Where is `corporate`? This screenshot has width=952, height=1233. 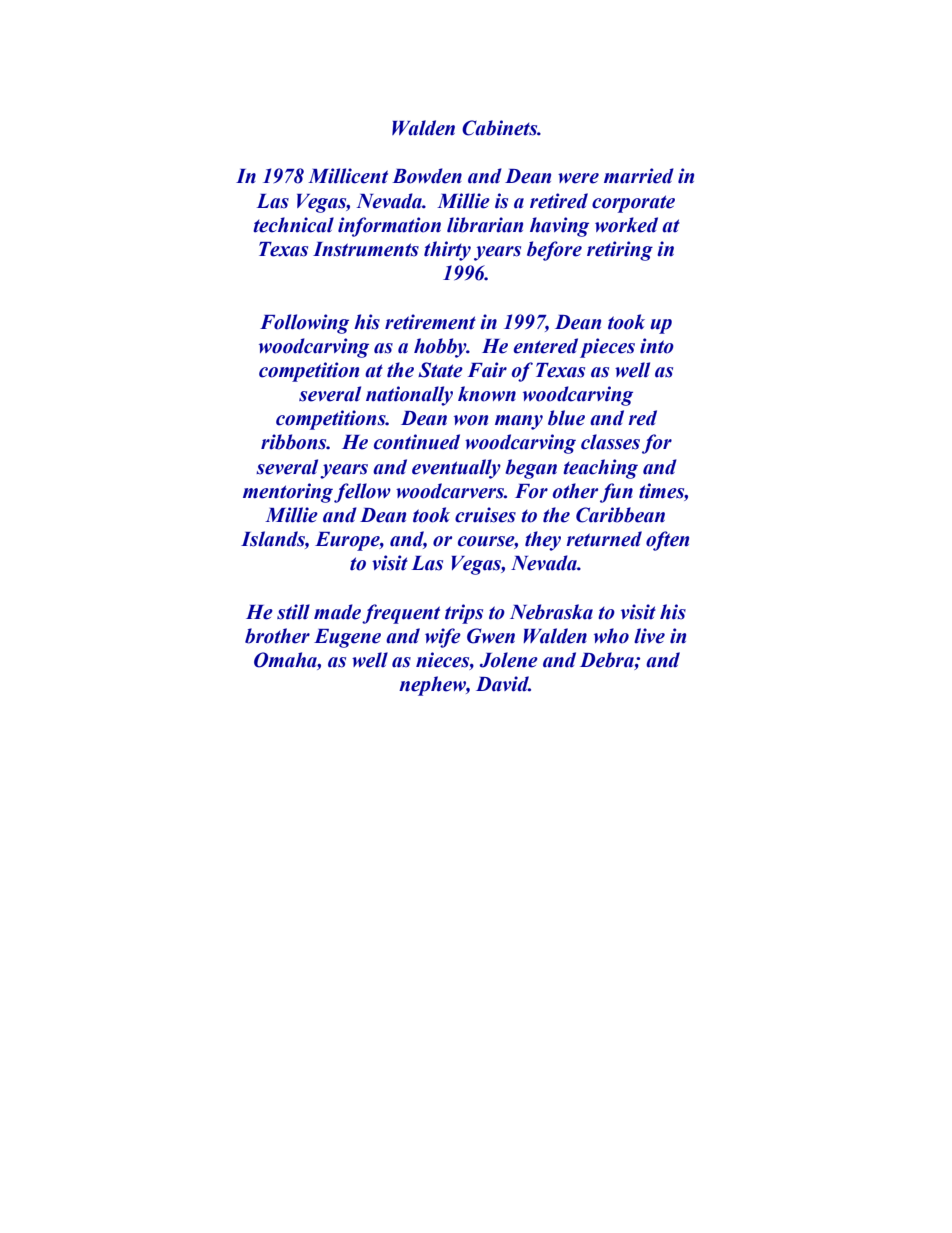
corporate is located at coordinates (633, 204).
